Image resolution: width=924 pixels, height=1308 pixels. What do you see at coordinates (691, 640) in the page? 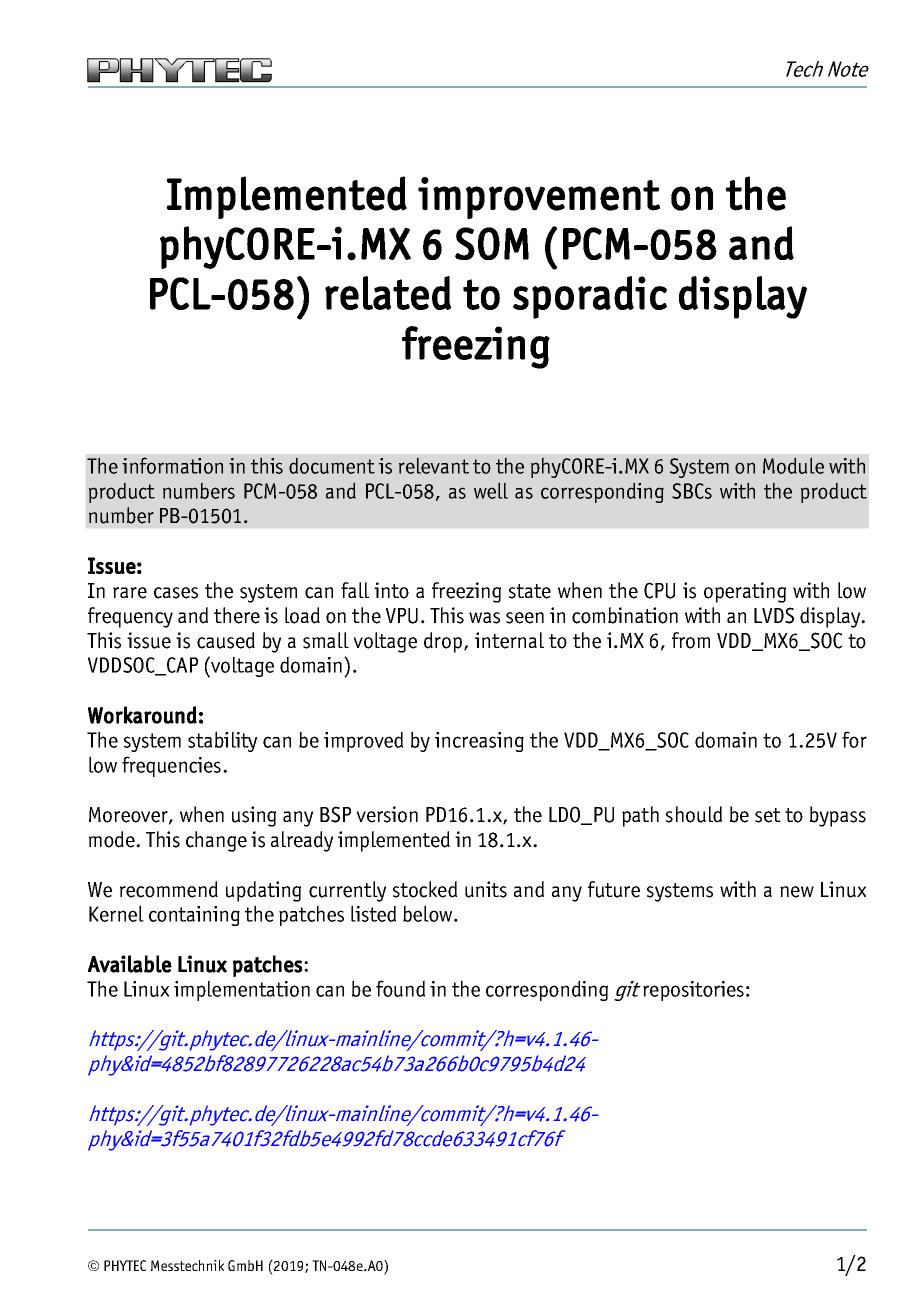
I see `from` at bounding box center [691, 640].
